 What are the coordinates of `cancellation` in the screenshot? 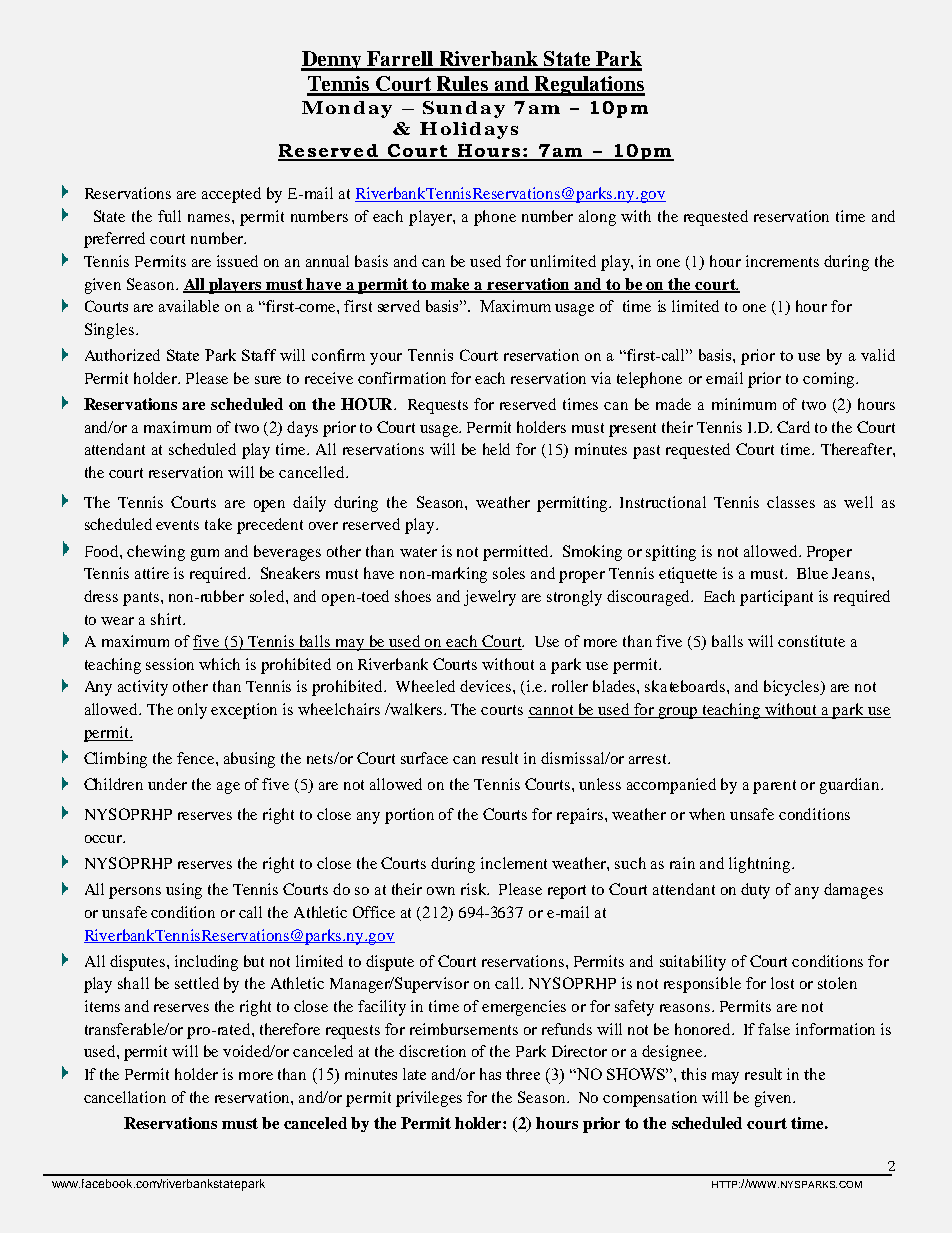 It's located at (125, 1097).
